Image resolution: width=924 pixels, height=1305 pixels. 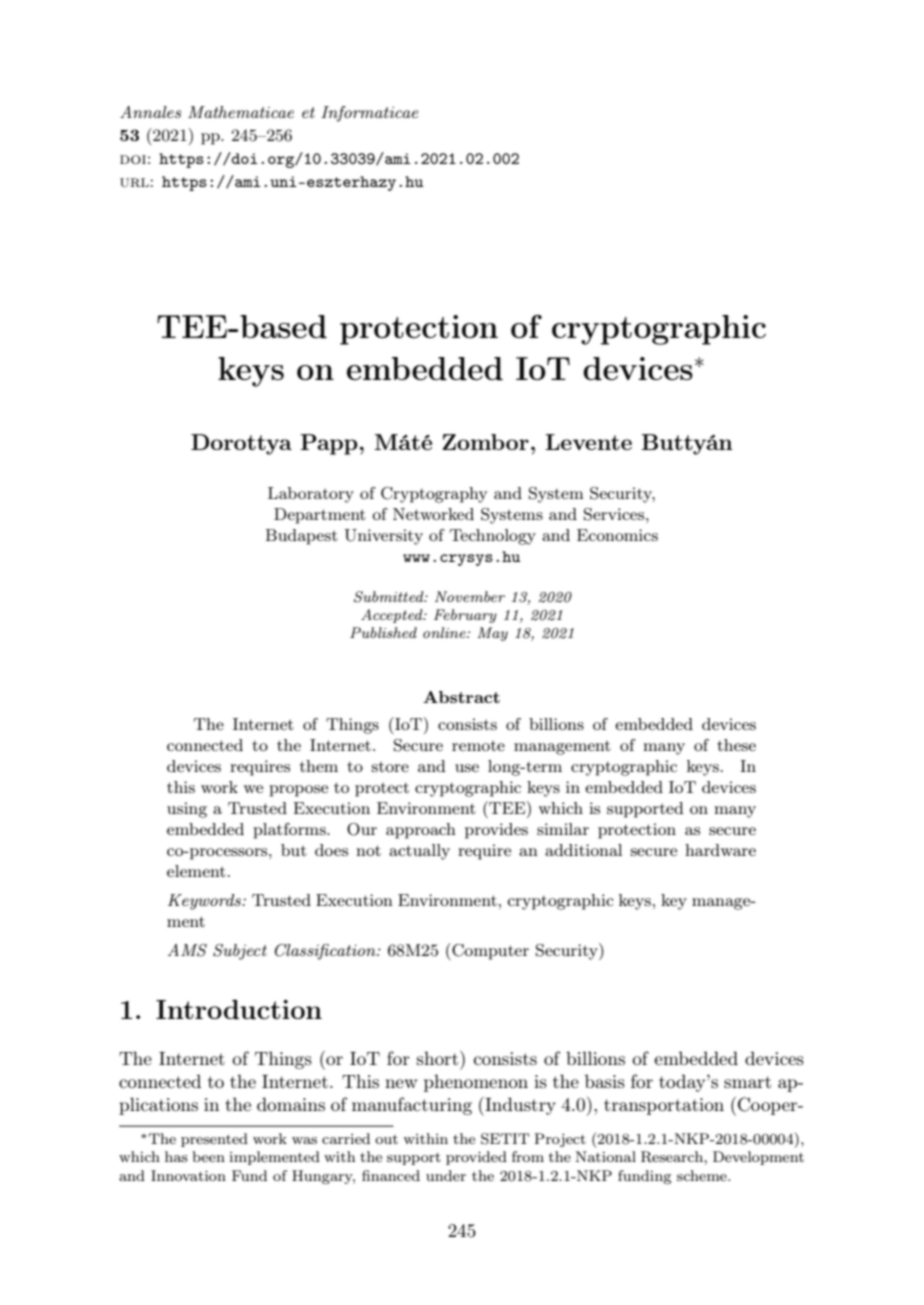 What do you see at coordinates (329, 444) in the page?
I see `Papp` at bounding box center [329, 444].
